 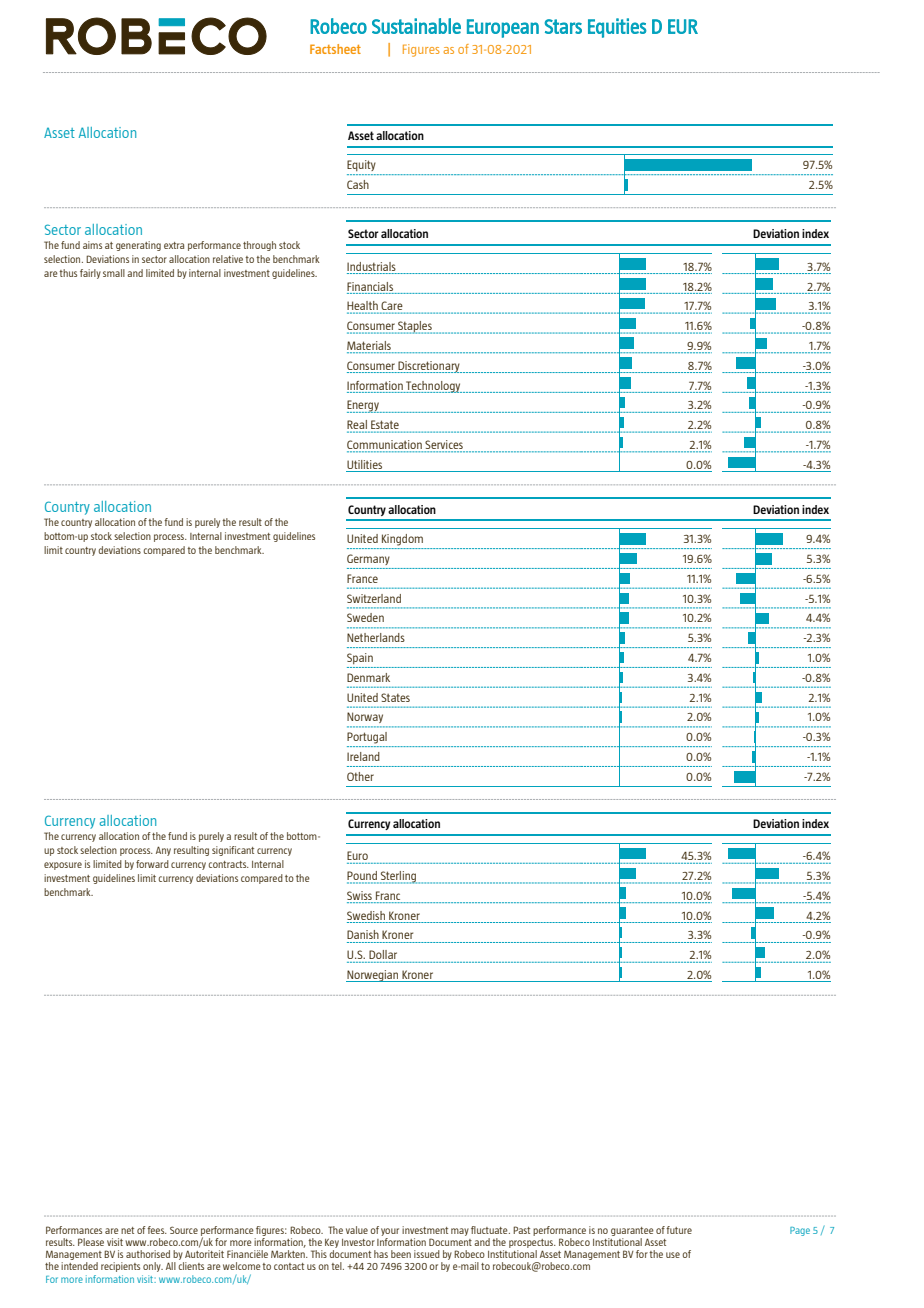 What do you see at coordinates (157, 1230) in the screenshot?
I see `fees` at bounding box center [157, 1230].
